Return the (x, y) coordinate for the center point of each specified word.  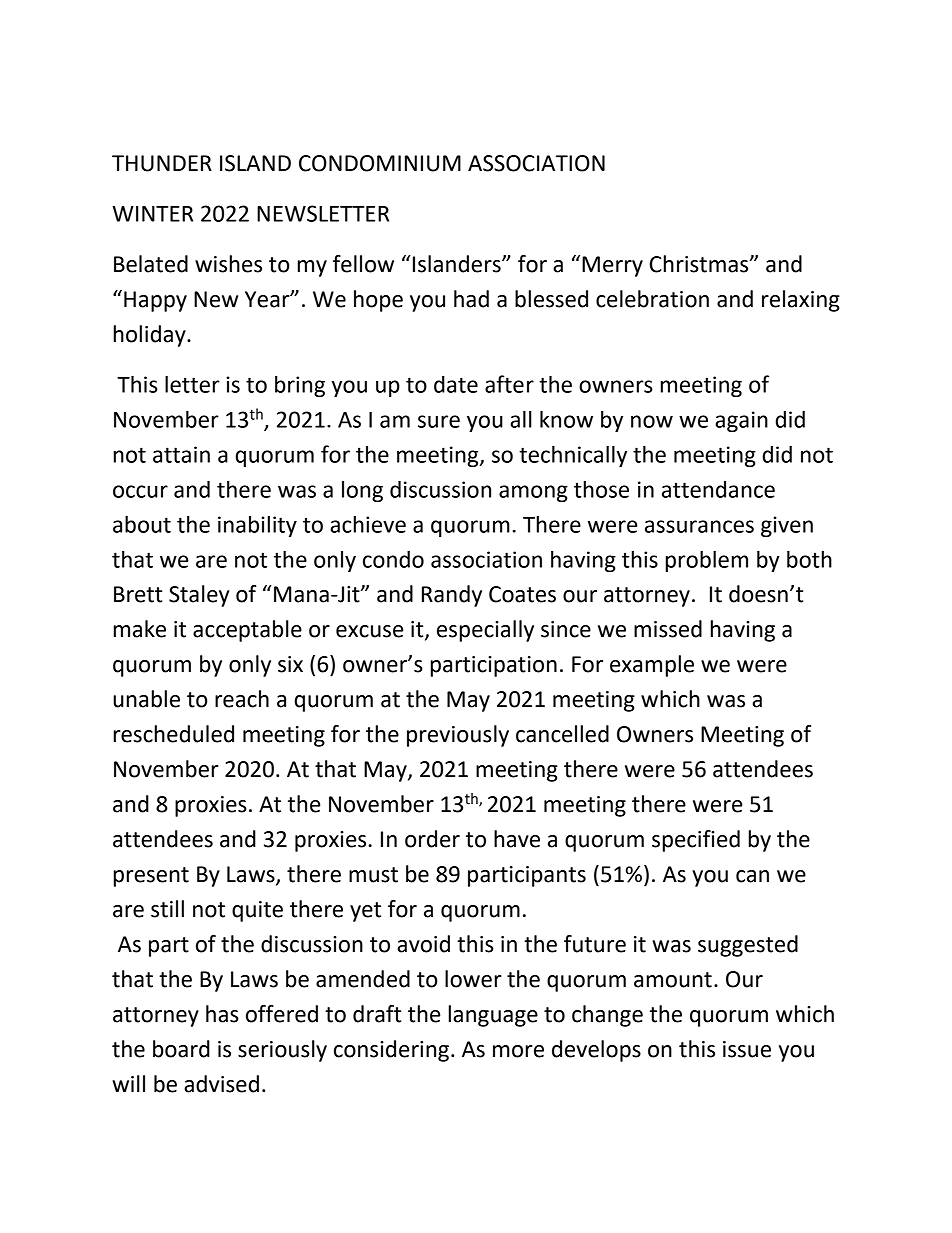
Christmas (700, 264)
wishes (228, 264)
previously (458, 736)
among (533, 493)
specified (696, 841)
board (181, 1049)
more (518, 1051)
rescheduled (174, 734)
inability (257, 526)
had (471, 299)
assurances (699, 526)
